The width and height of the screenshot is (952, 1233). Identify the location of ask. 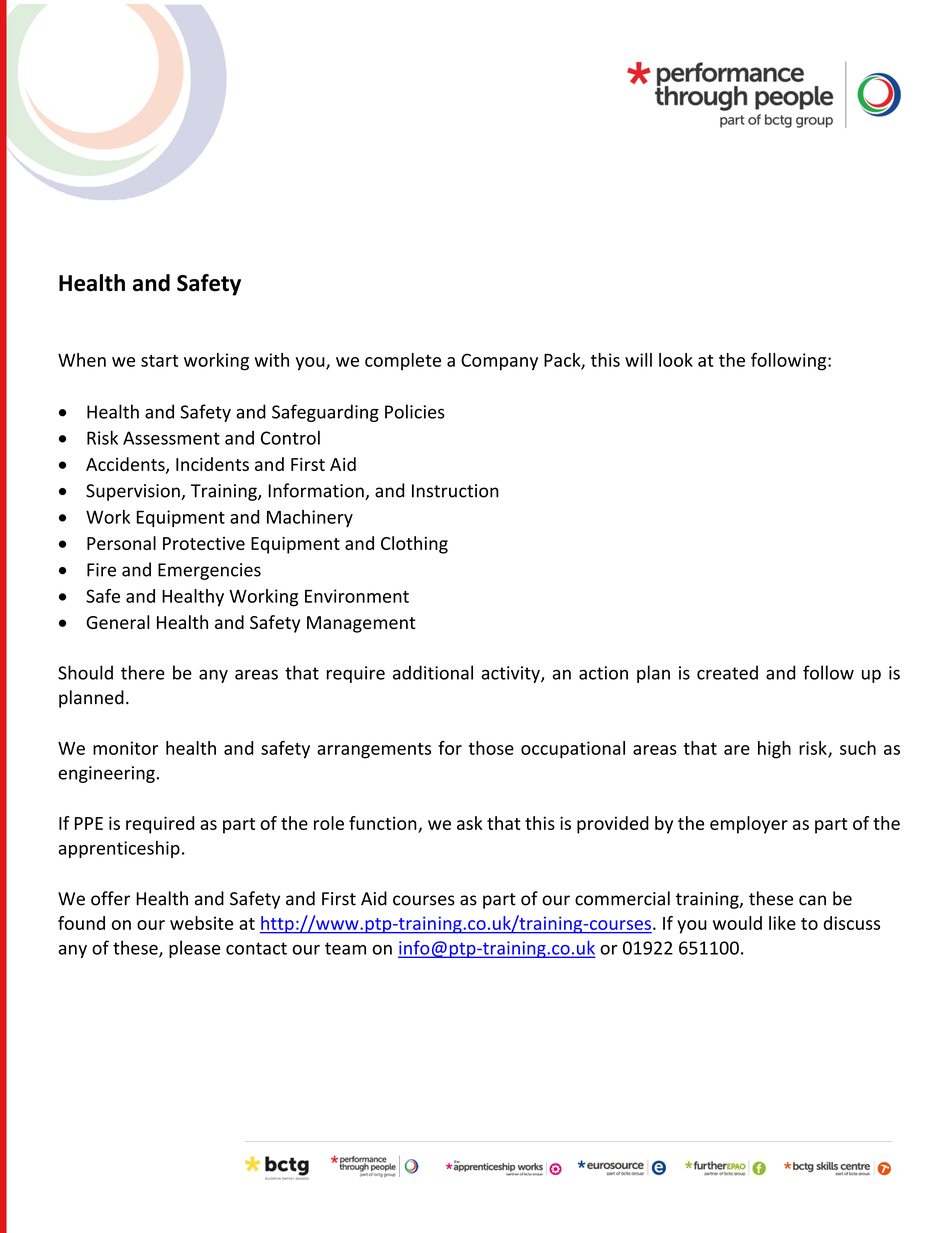
(470, 823).
